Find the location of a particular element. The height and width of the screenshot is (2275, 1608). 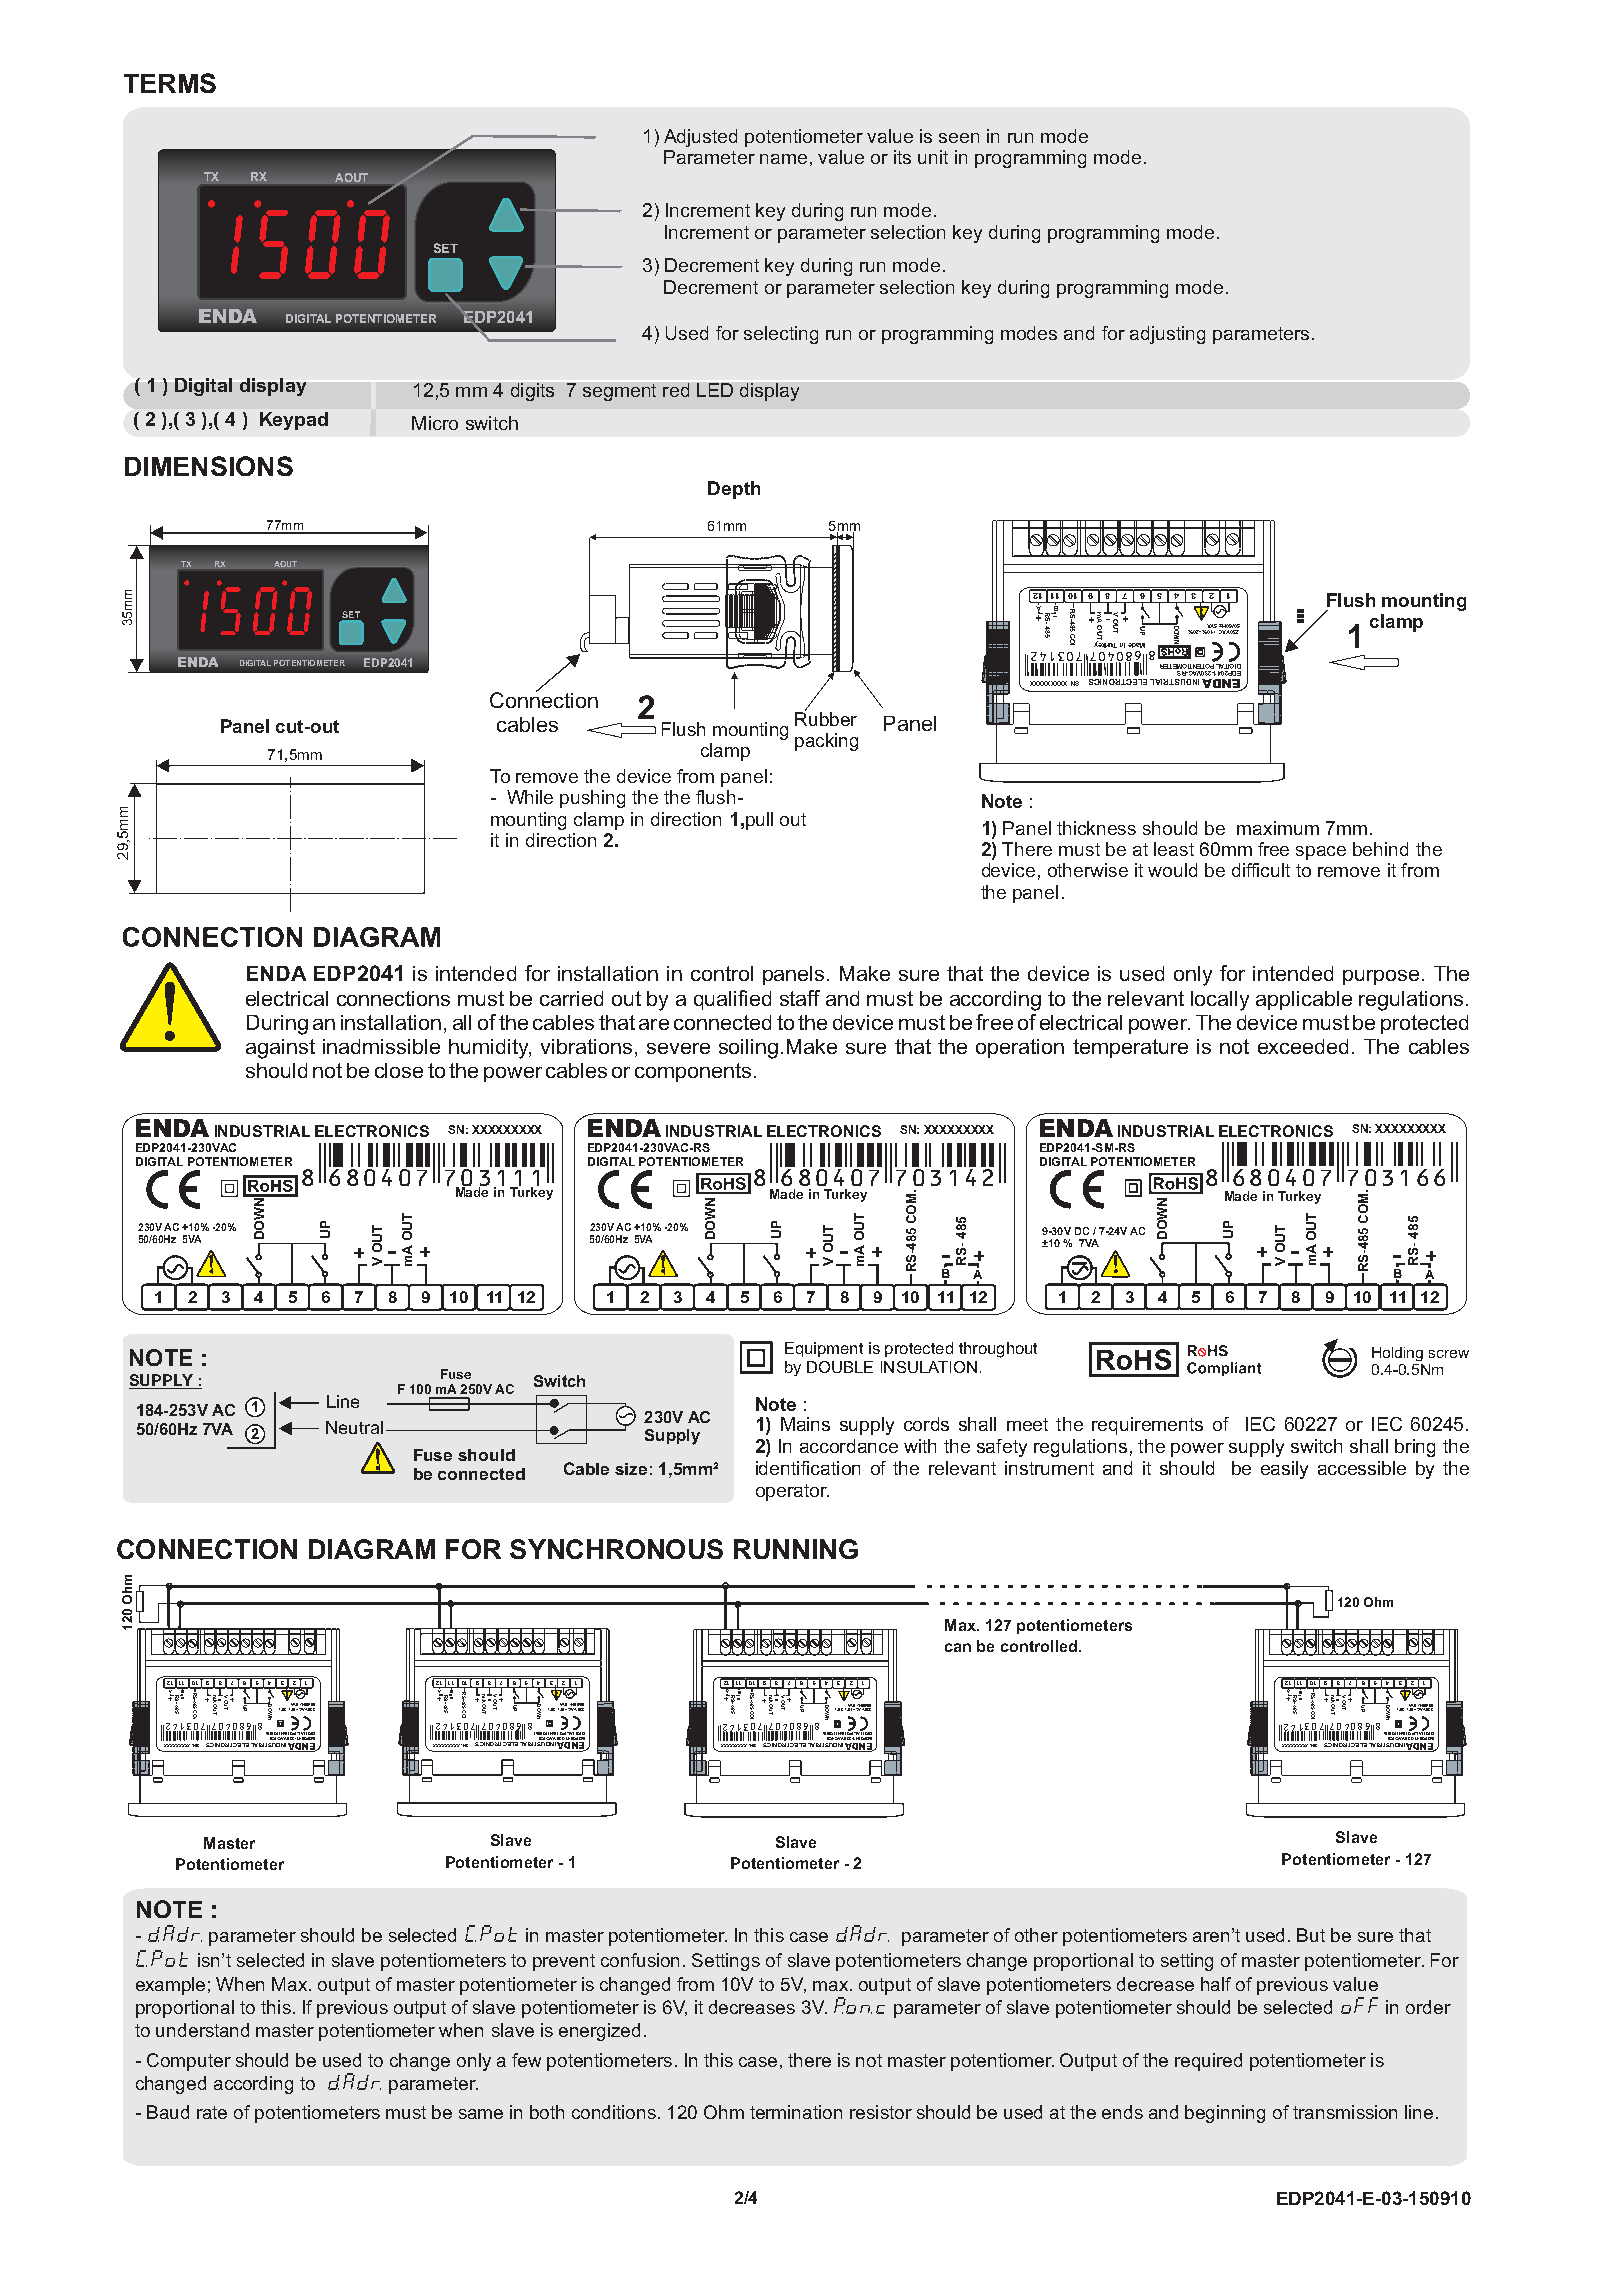

required is located at coordinates (1208, 2062).
